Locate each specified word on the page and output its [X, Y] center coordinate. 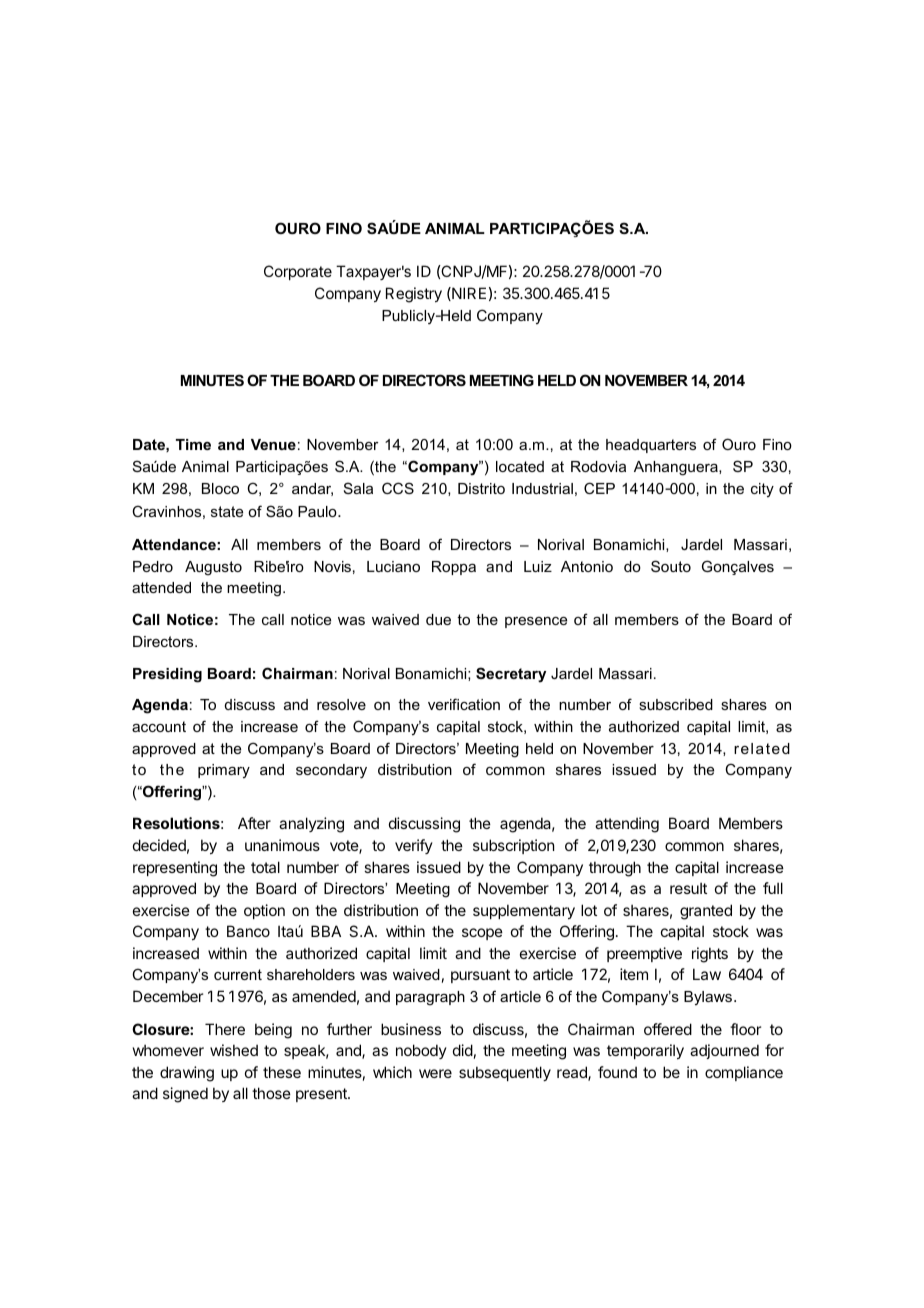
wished [234, 1050]
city [762, 490]
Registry [414, 295]
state [227, 511]
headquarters [651, 446]
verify [414, 846]
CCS [398, 488]
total [265, 867]
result [688, 888]
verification [464, 704]
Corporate [298, 272]
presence [536, 622]
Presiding [167, 675]
